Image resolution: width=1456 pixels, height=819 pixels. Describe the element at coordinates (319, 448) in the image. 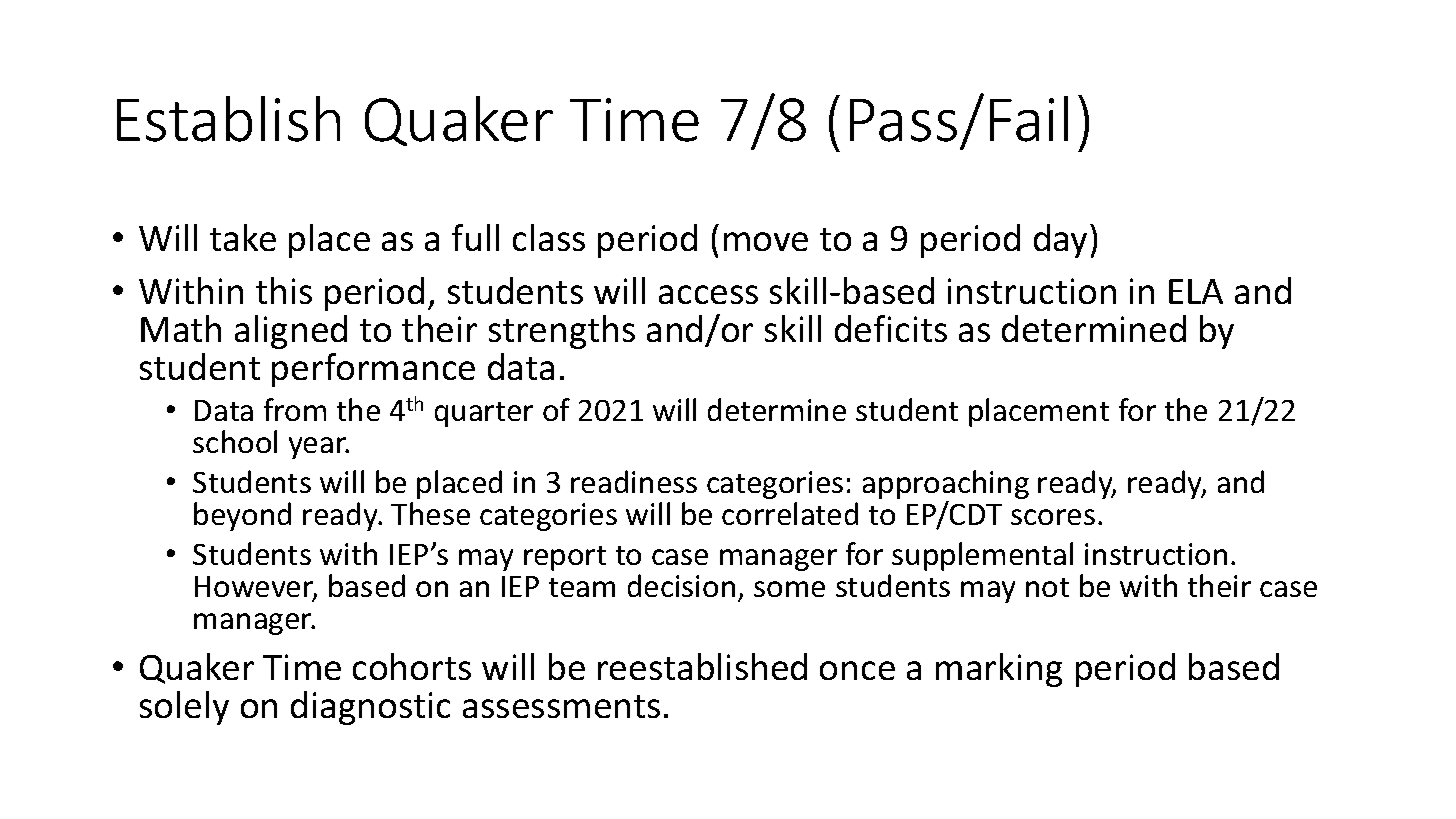

I see `year` at that location.
